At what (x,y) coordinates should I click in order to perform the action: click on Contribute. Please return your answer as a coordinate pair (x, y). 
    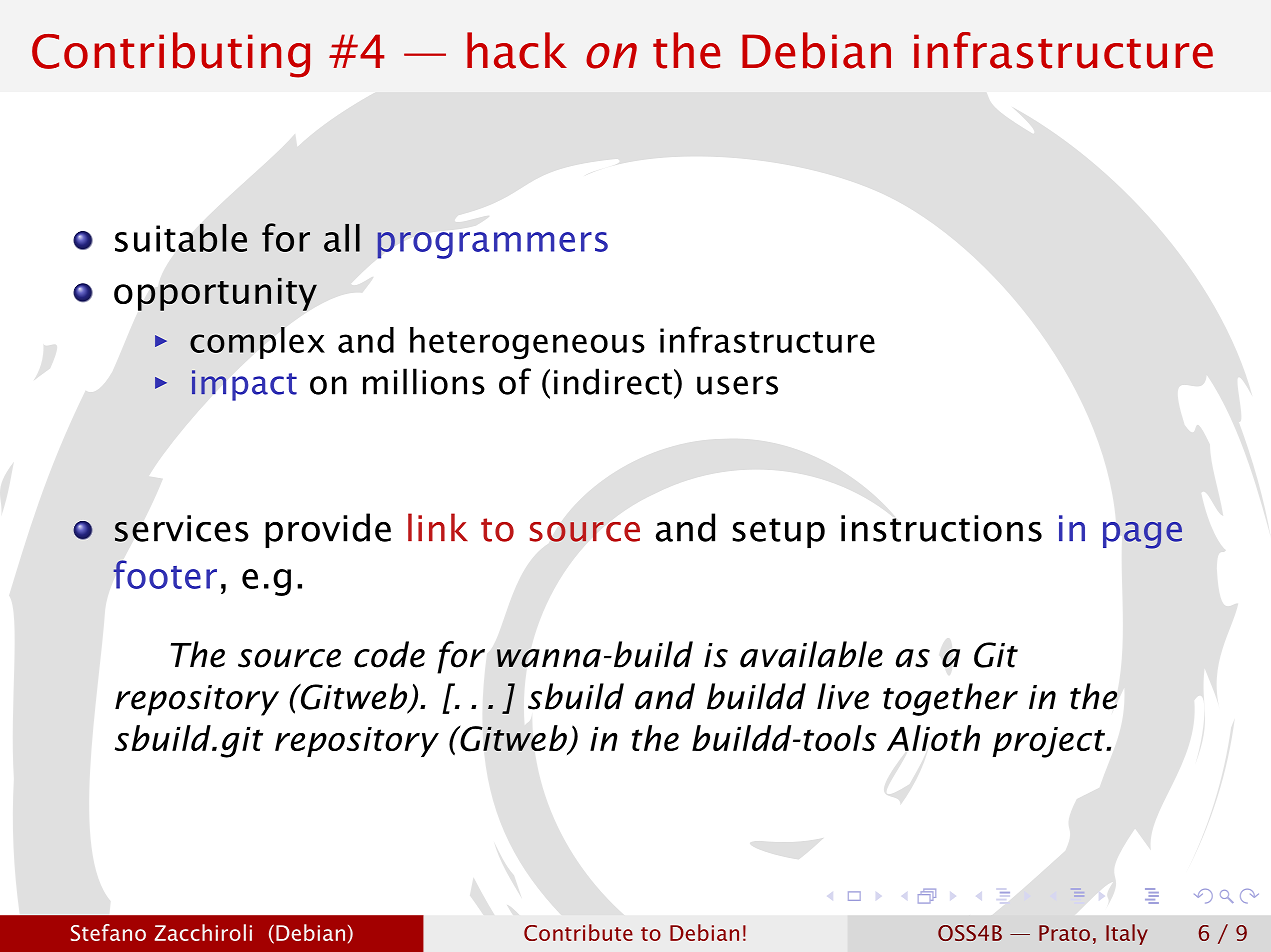
    Looking at the image, I should click on (578, 932).
